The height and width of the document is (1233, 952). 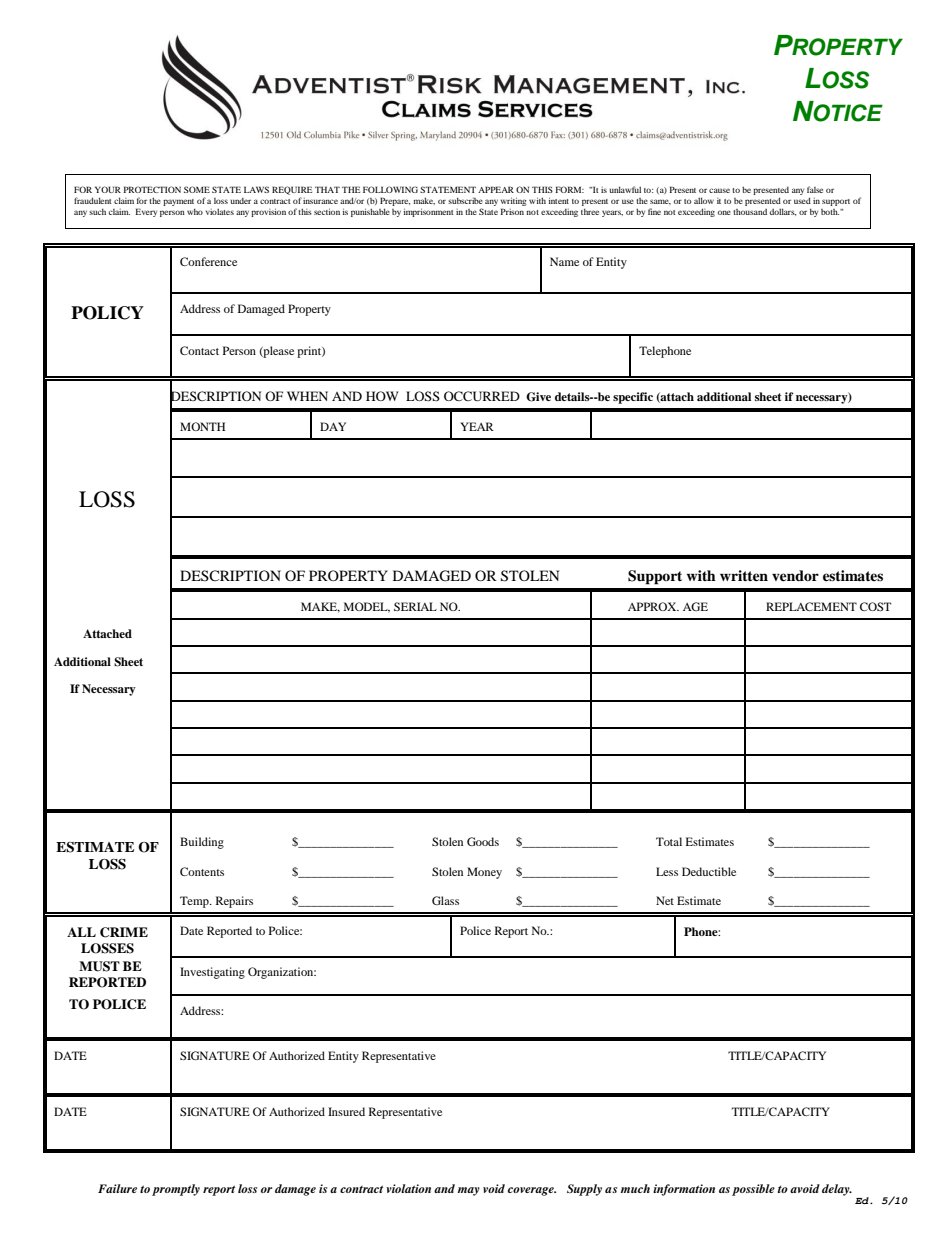 I want to click on subscribe, so click(x=465, y=200).
